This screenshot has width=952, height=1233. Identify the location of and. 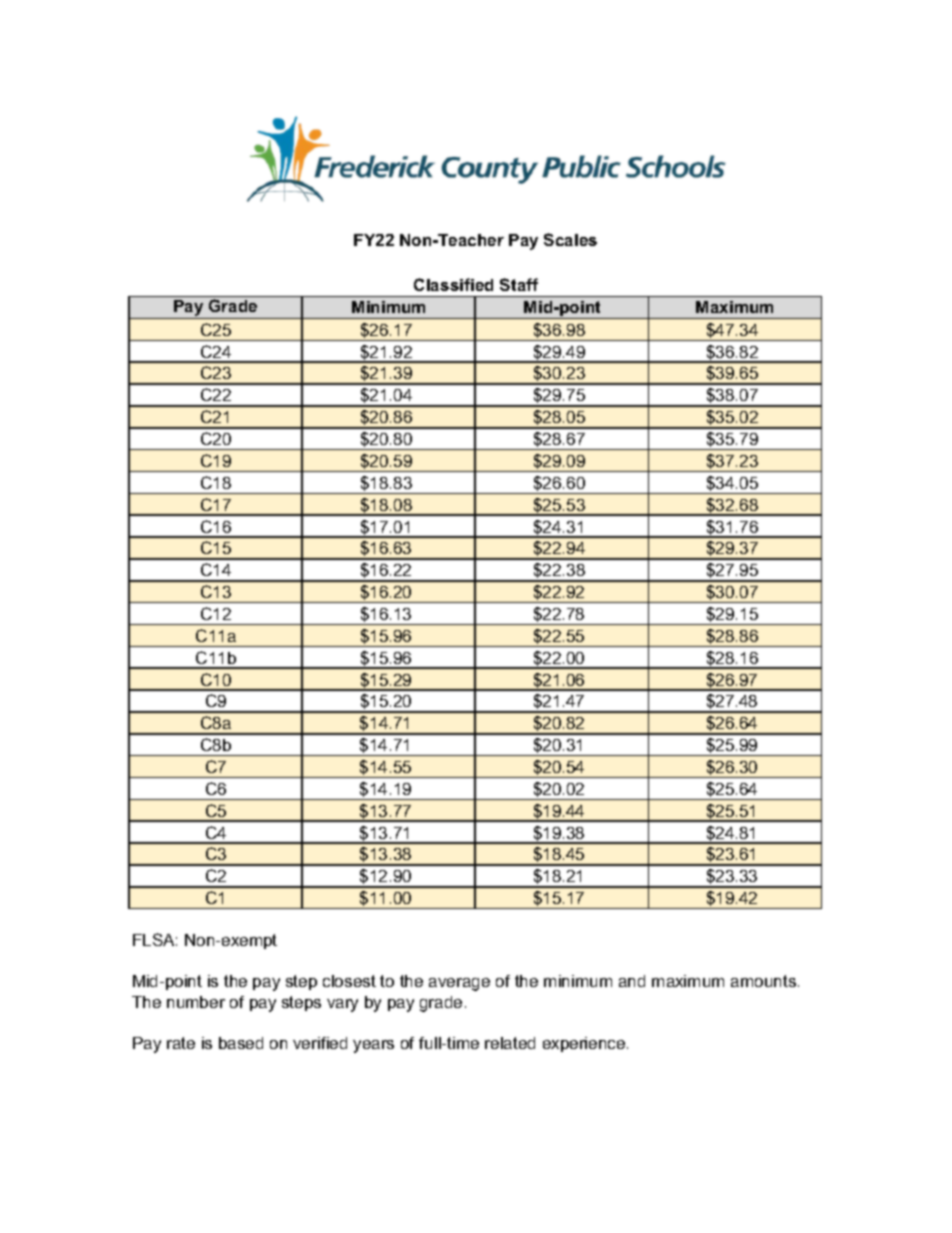
(632, 981).
